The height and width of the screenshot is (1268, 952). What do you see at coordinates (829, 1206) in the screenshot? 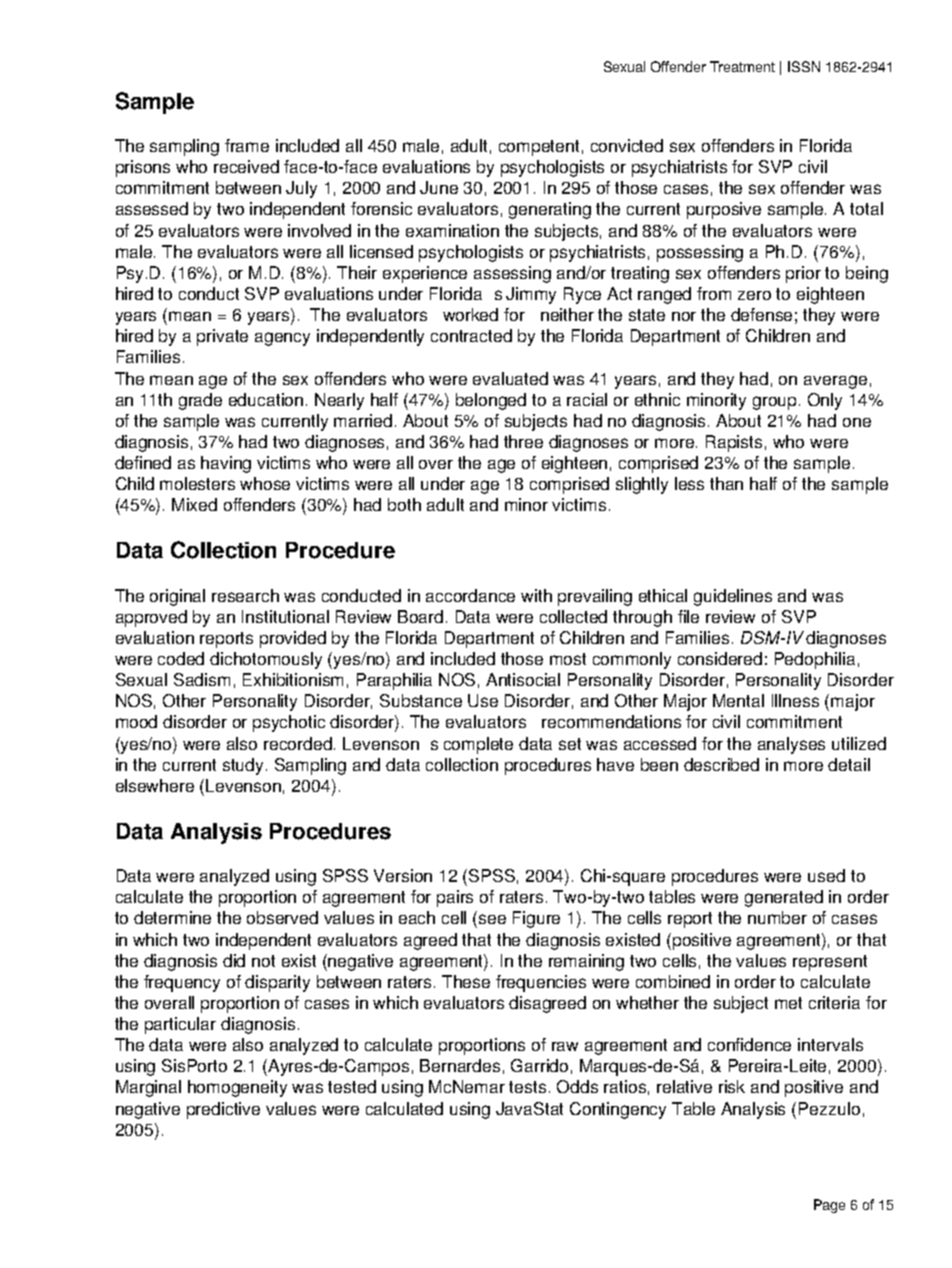
I see `Page` at bounding box center [829, 1206].
